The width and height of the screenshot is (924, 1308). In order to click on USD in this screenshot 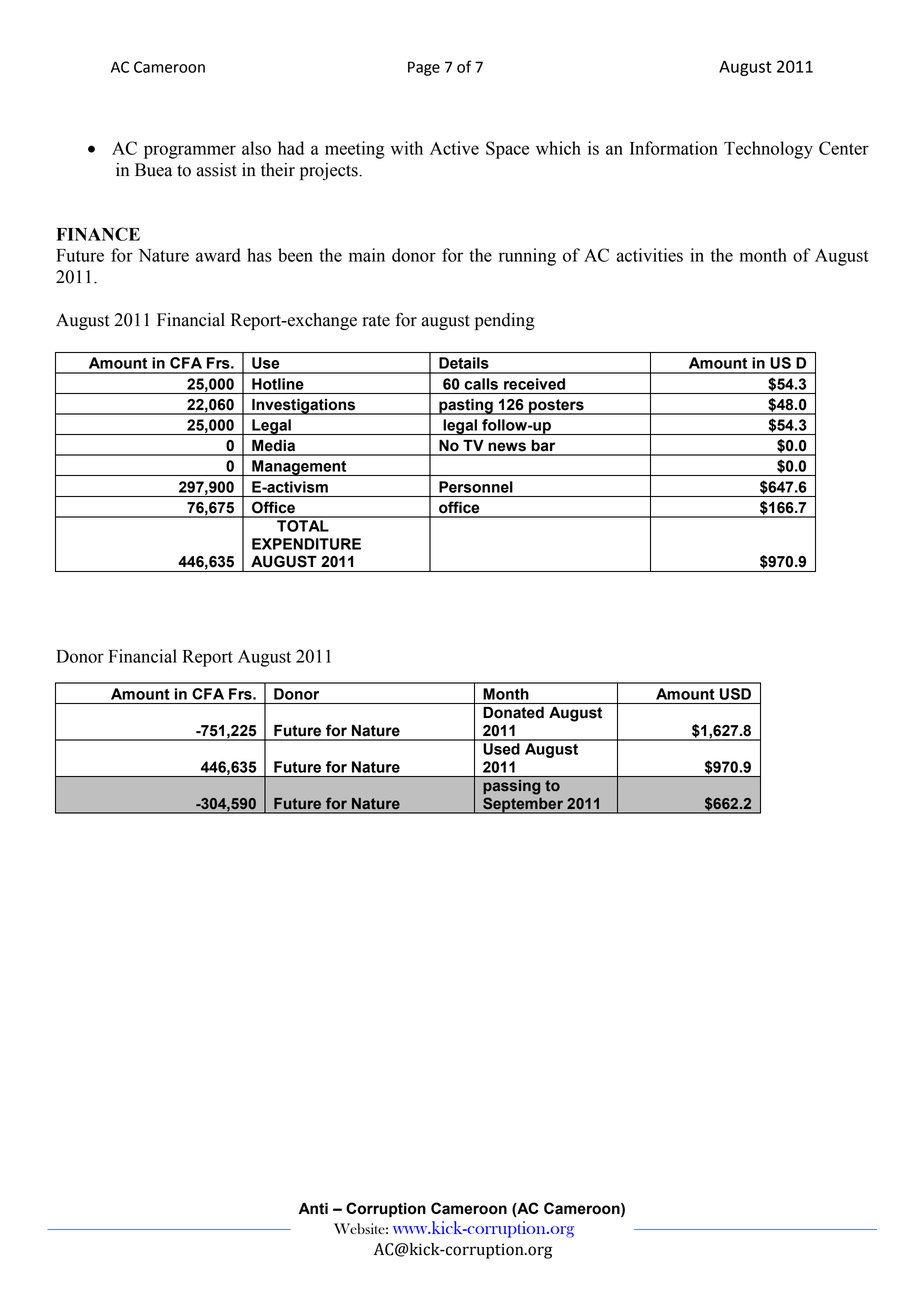, I will do `click(735, 694)`.
